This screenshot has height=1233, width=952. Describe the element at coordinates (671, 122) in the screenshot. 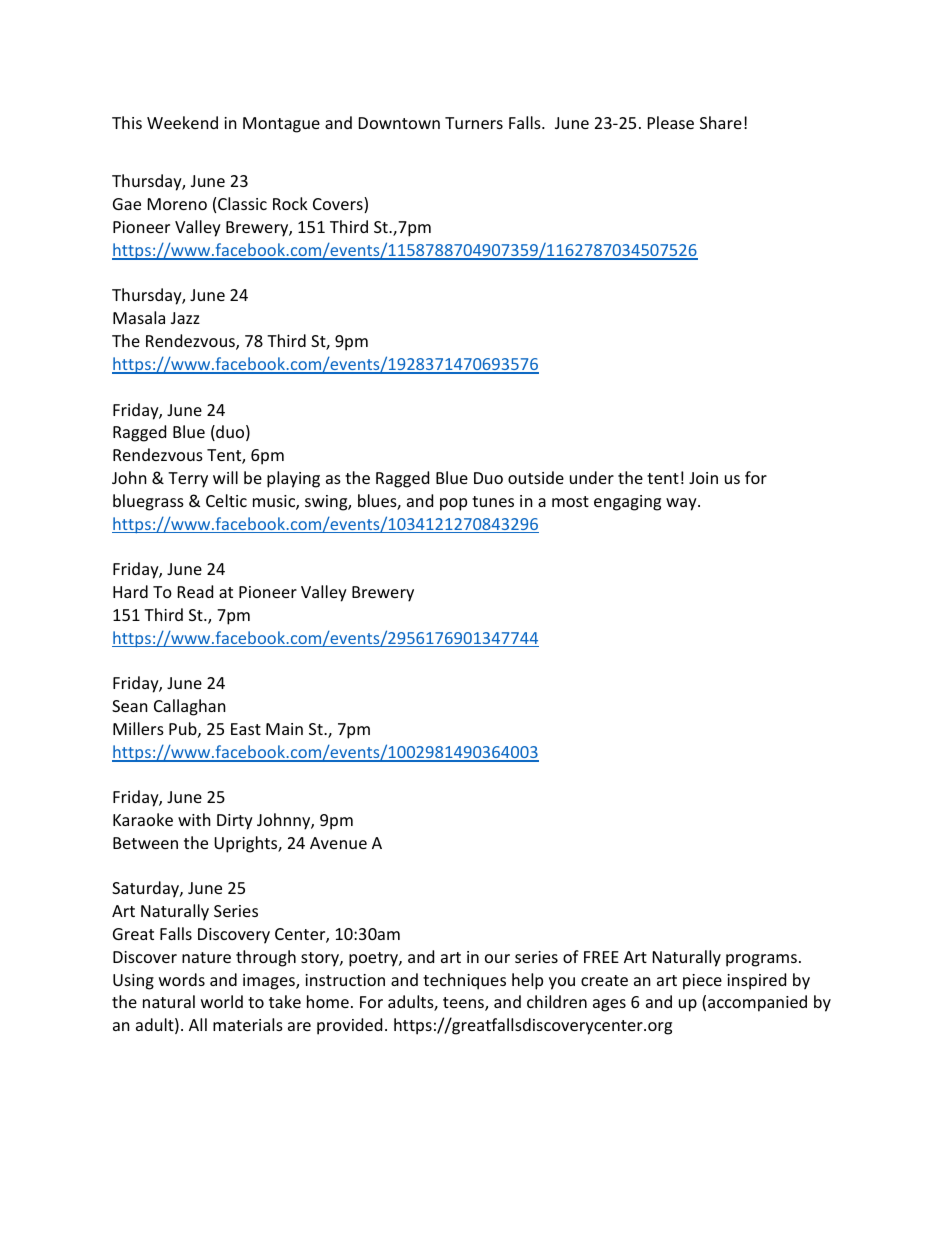

I see `Please` at that location.
